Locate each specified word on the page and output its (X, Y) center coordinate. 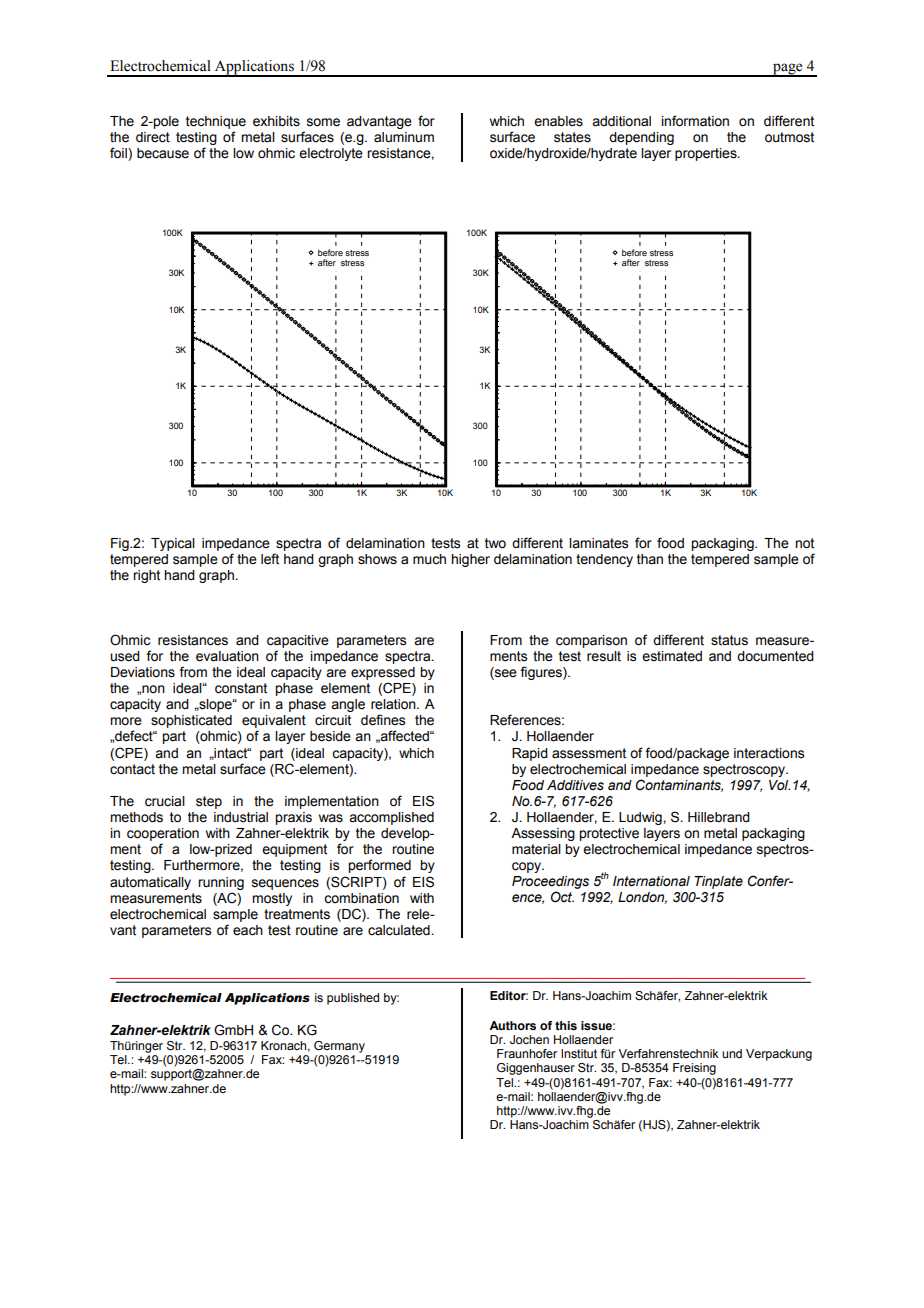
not (804, 543)
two (495, 543)
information (695, 121)
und (732, 1053)
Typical (173, 544)
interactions (769, 753)
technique (216, 122)
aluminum (404, 137)
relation (394, 704)
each (248, 930)
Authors (512, 1025)
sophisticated (191, 721)
